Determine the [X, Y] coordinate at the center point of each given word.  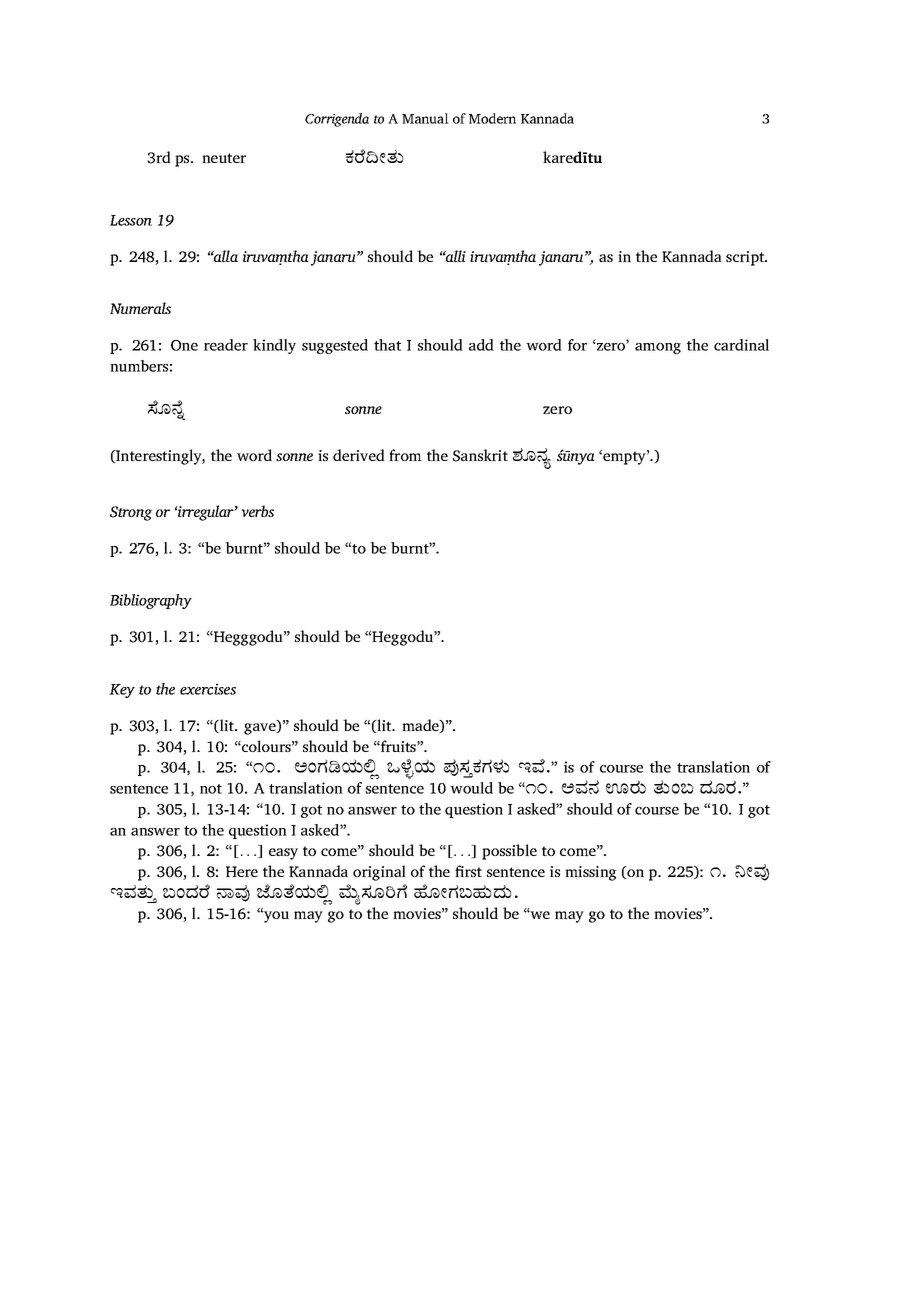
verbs [257, 511]
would [471, 788]
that [387, 345]
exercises [208, 689]
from [405, 455]
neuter [224, 158]
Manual [425, 118]
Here [242, 871]
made [421, 726]
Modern [492, 118]
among [658, 348]
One [184, 345]
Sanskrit [480, 455]
